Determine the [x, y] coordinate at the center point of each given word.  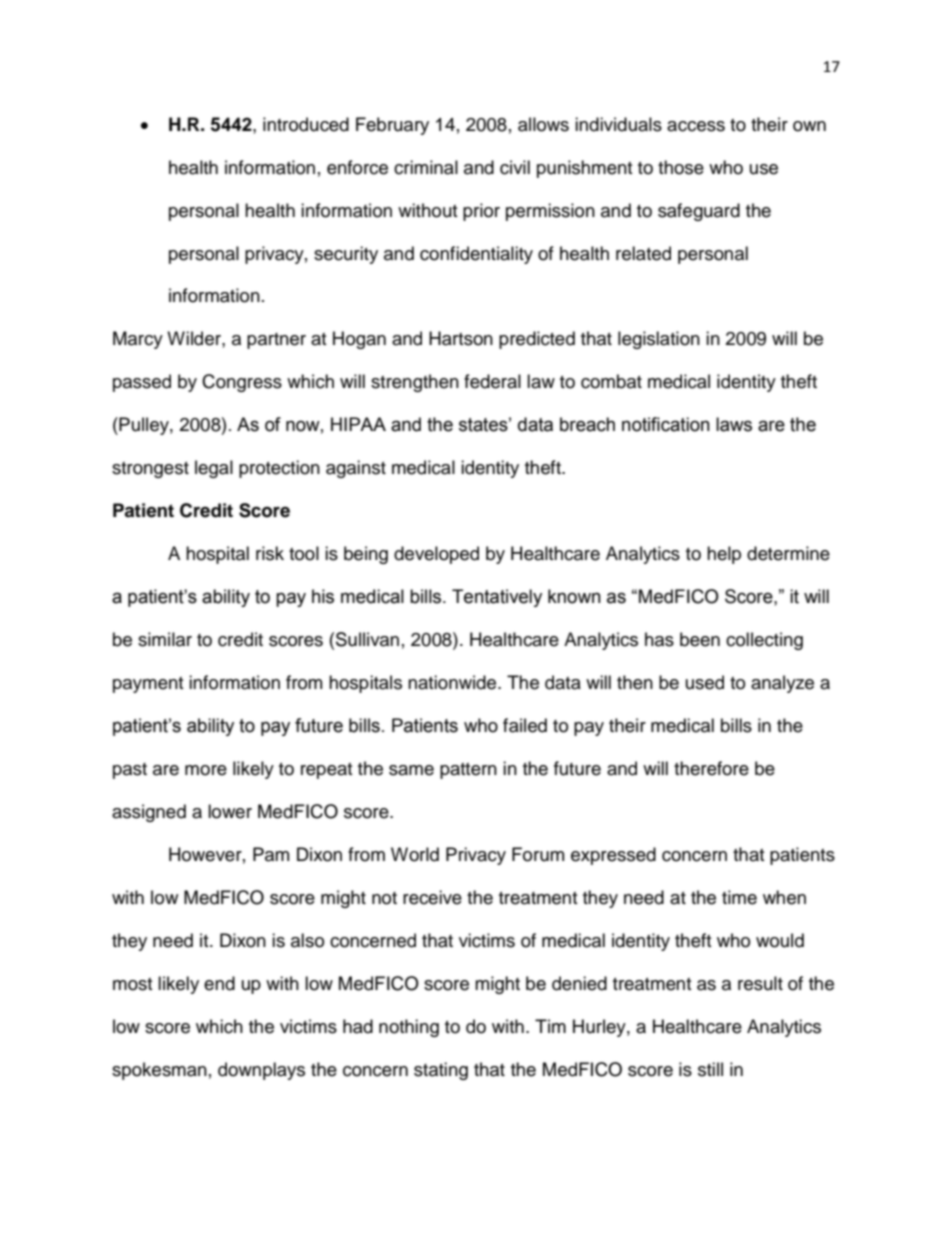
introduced [306, 124]
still [710, 1069]
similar [165, 639]
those [681, 167]
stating [441, 1071]
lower [230, 811]
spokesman [159, 1071]
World [415, 854]
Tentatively [497, 598]
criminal [426, 167]
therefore [711, 768]
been [700, 639]
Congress [242, 383]
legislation [659, 340]
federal [492, 381]
